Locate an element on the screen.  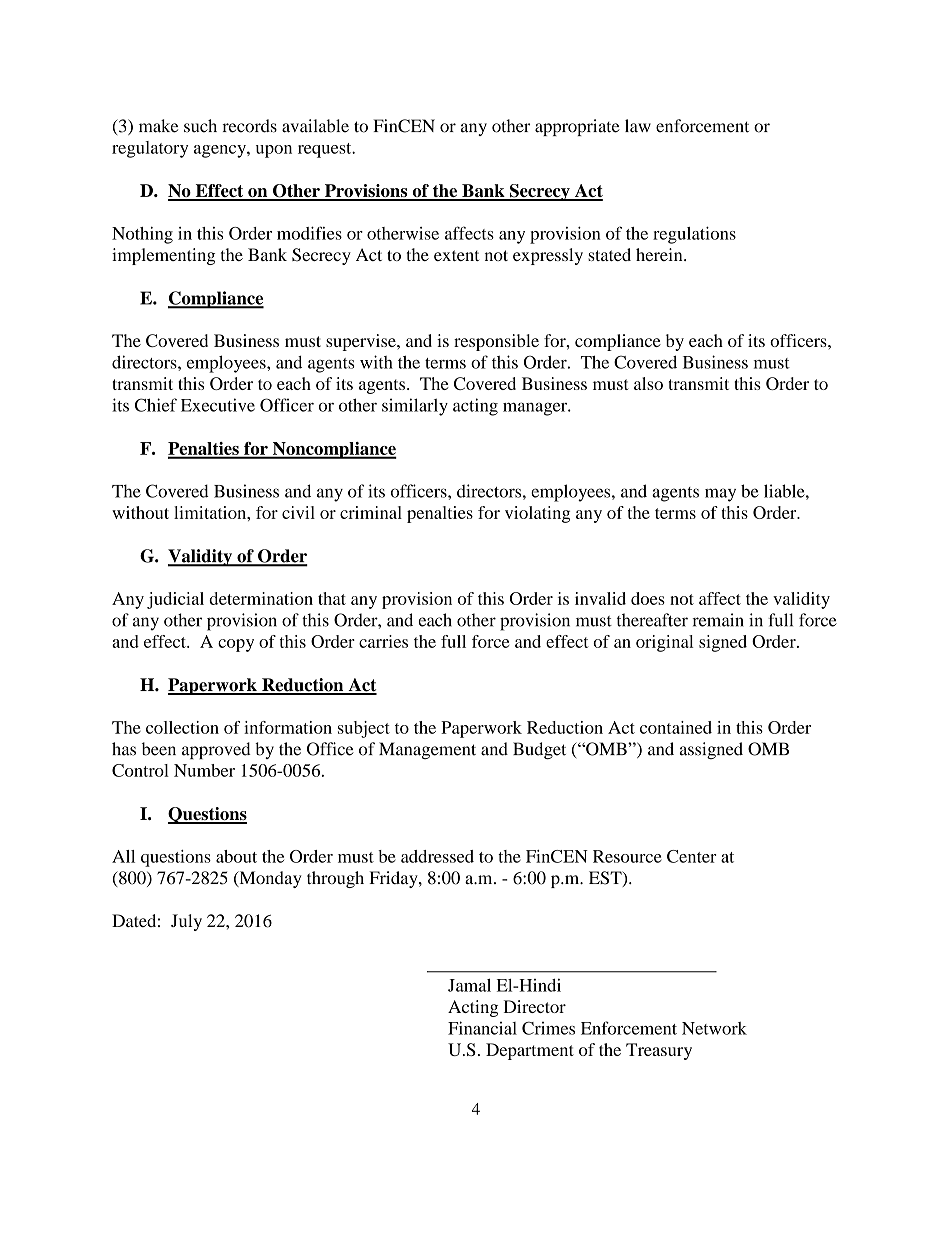
does is located at coordinates (648, 598).
